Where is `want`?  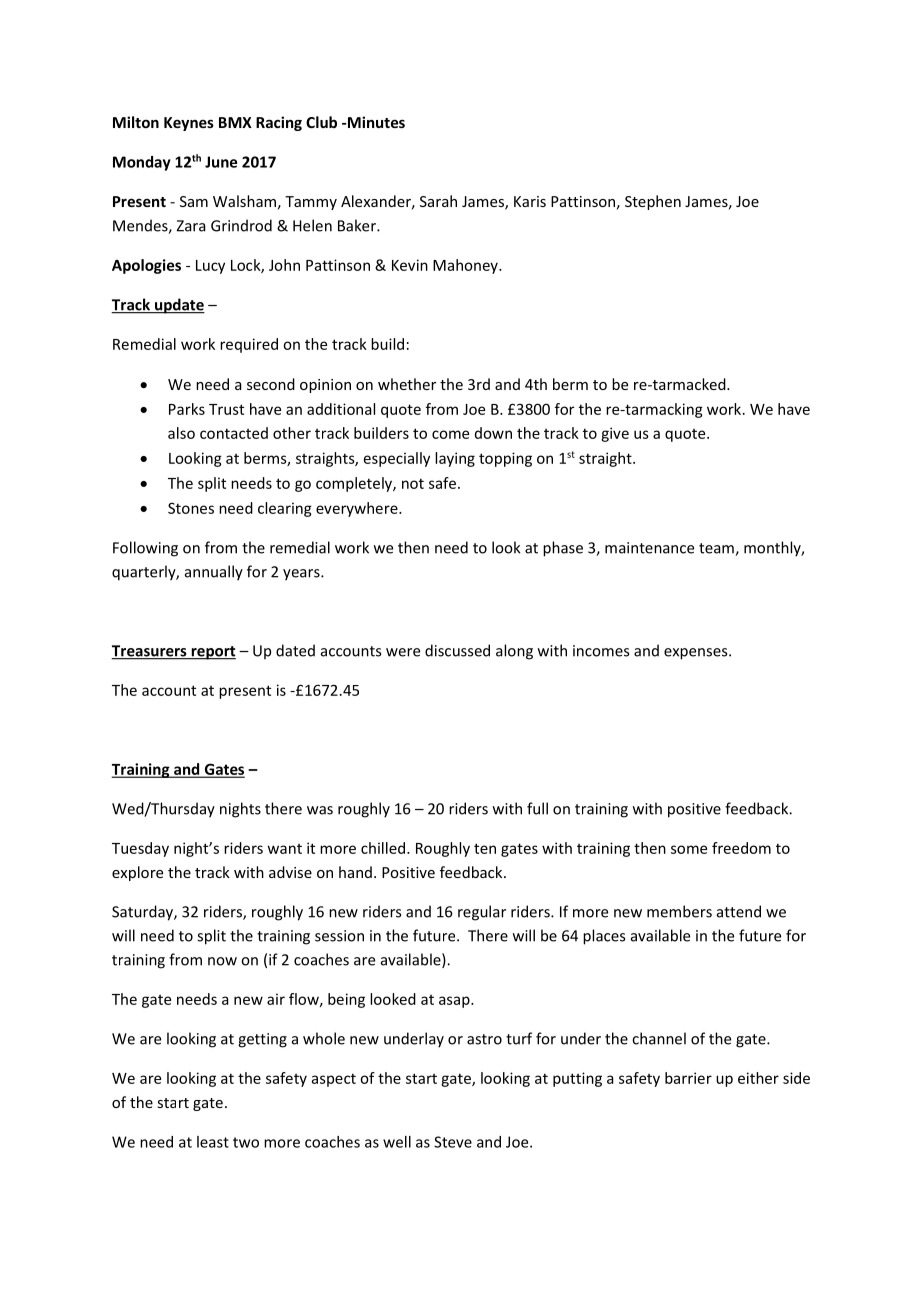
want is located at coordinates (285, 849).
